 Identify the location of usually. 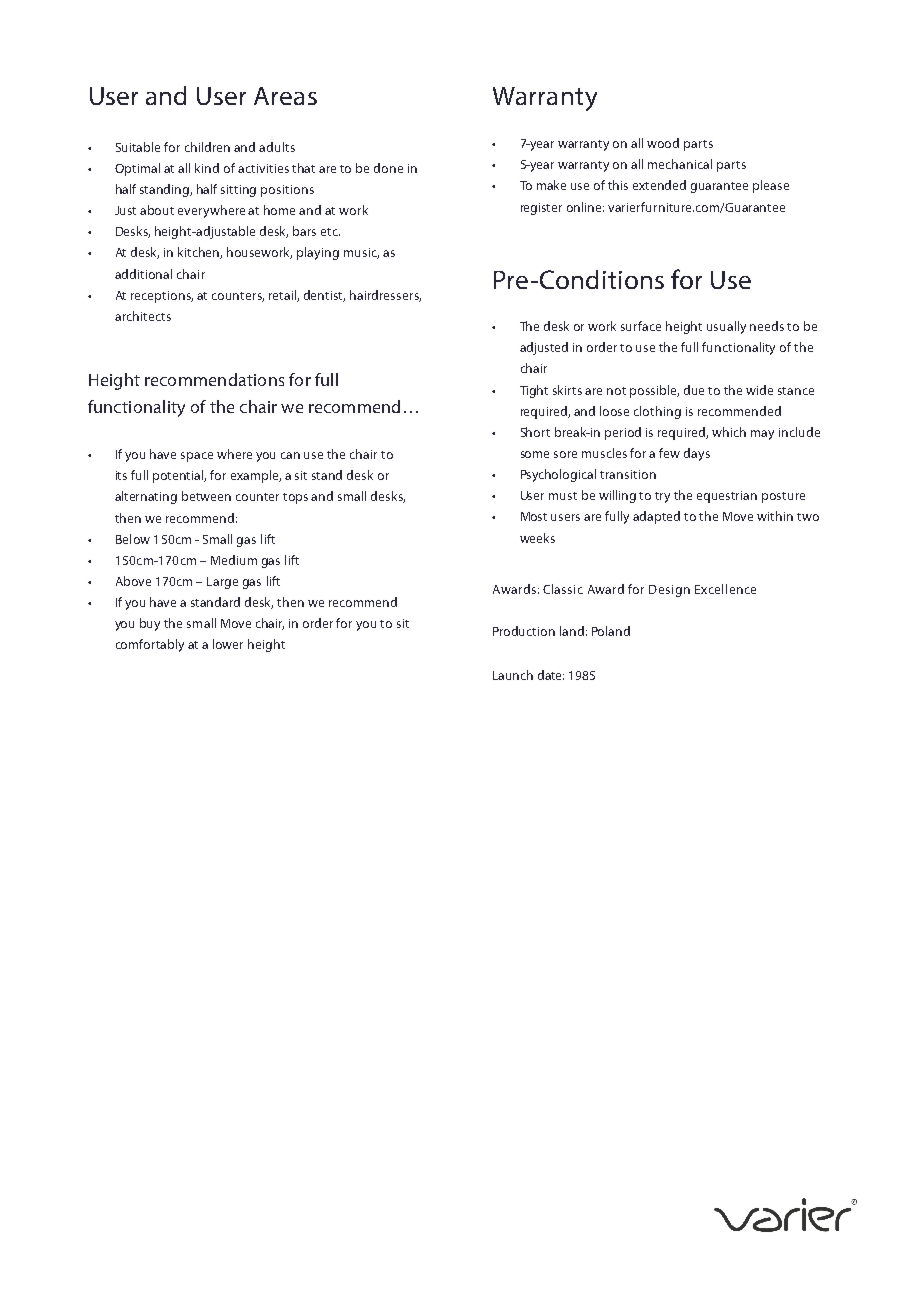
(726, 327).
